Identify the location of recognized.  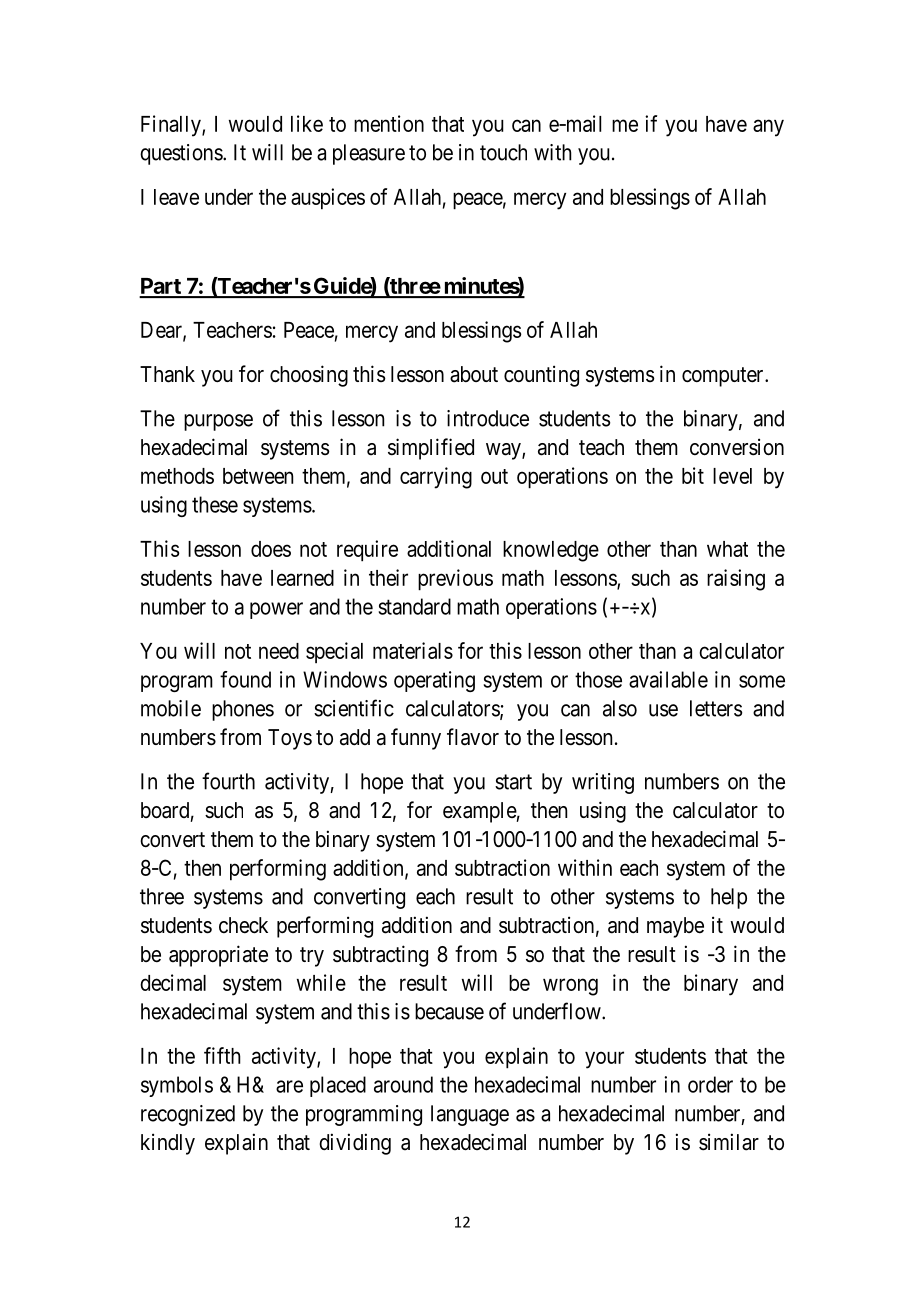
(188, 1115).
